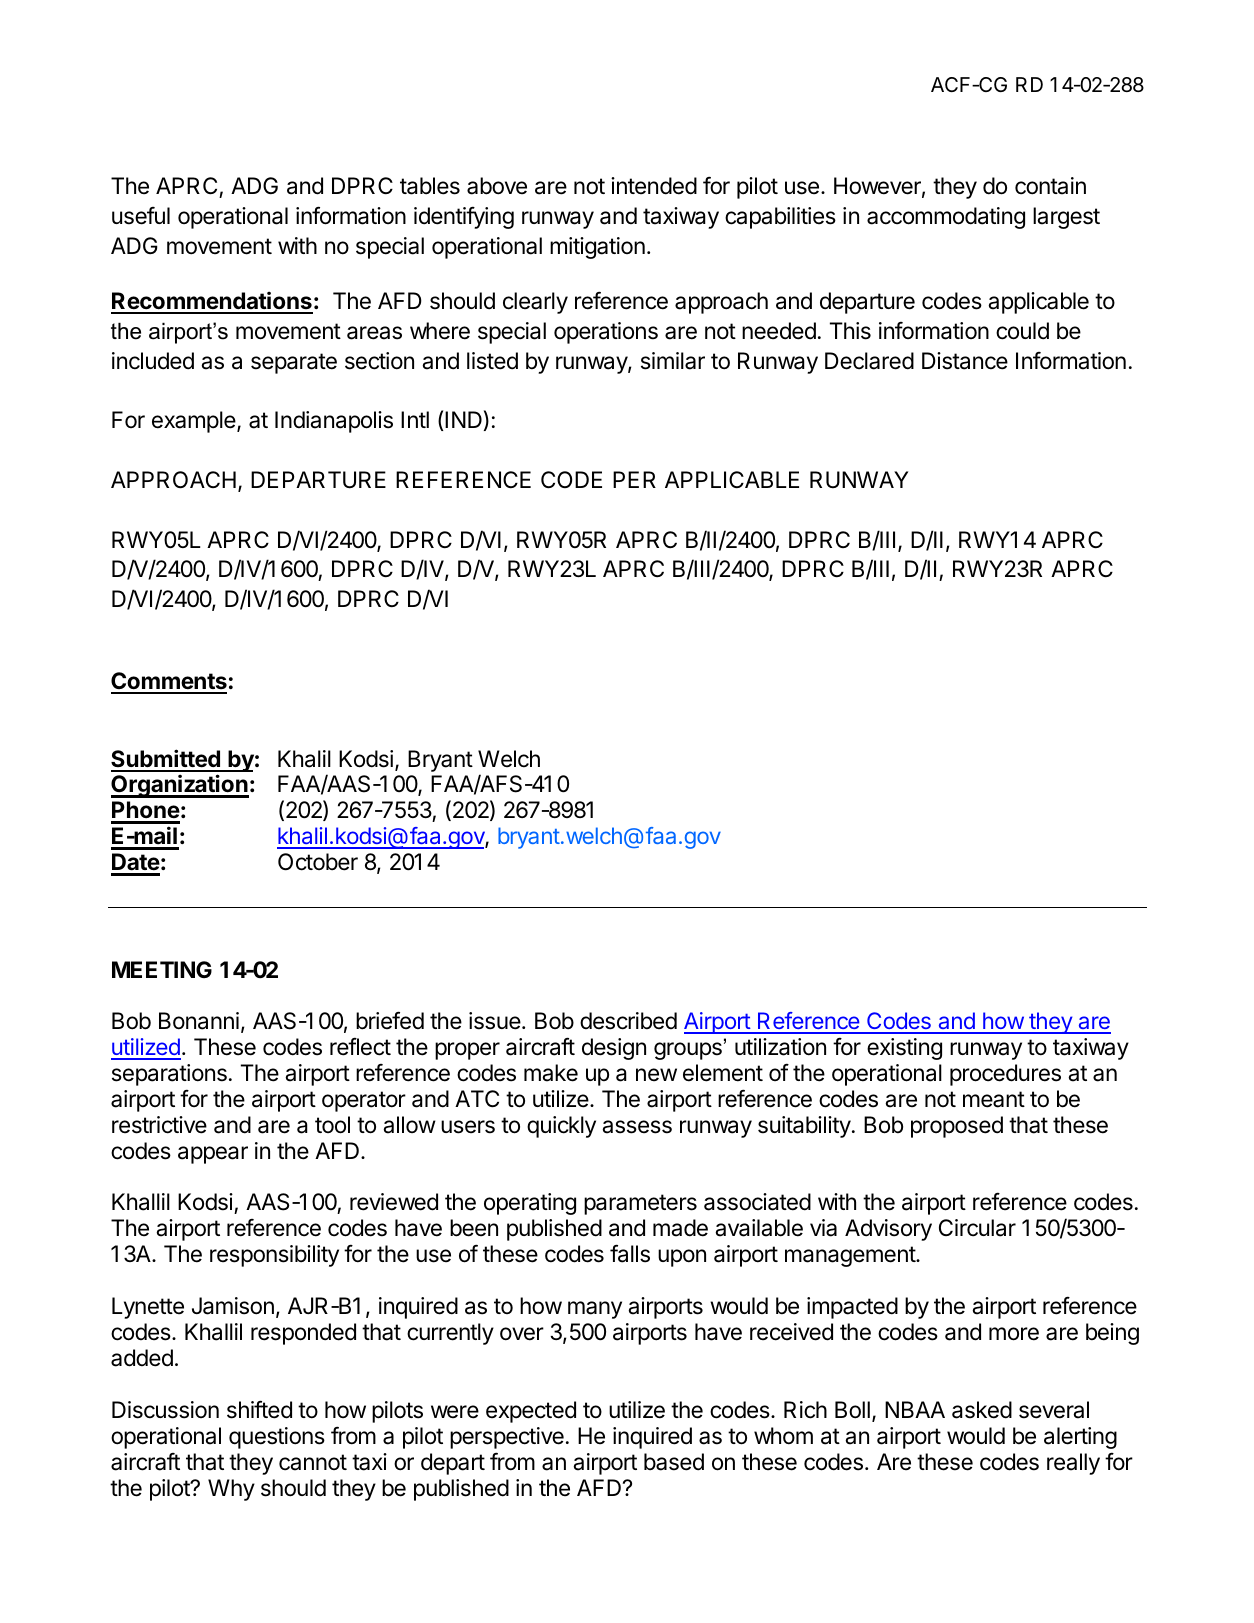 The height and width of the screenshot is (1623, 1254). What do you see at coordinates (277, 1438) in the screenshot?
I see `questions` at bounding box center [277, 1438].
